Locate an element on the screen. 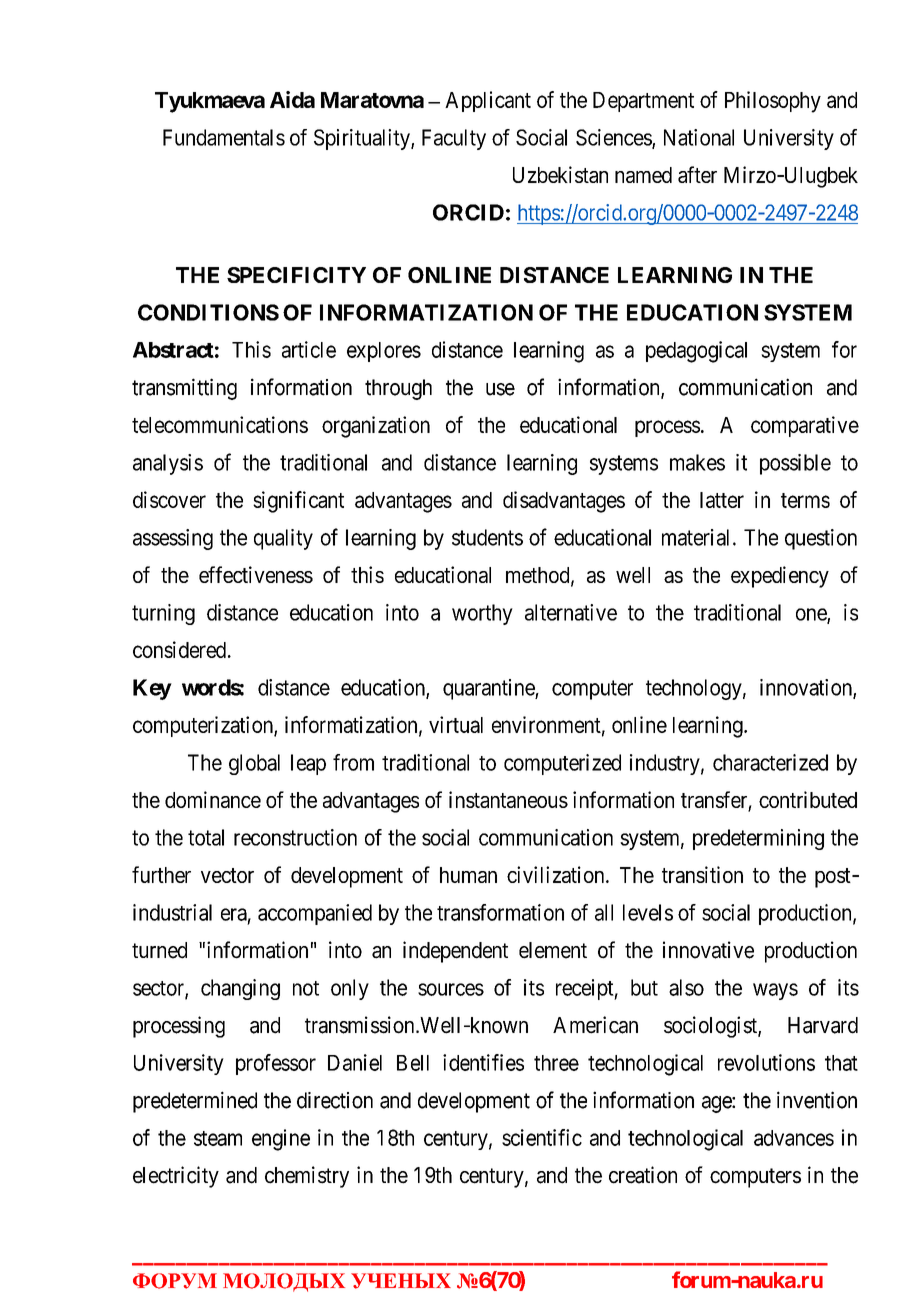 Image resolution: width=924 pixels, height=1308 pixels. Aida is located at coordinates (292, 99).
